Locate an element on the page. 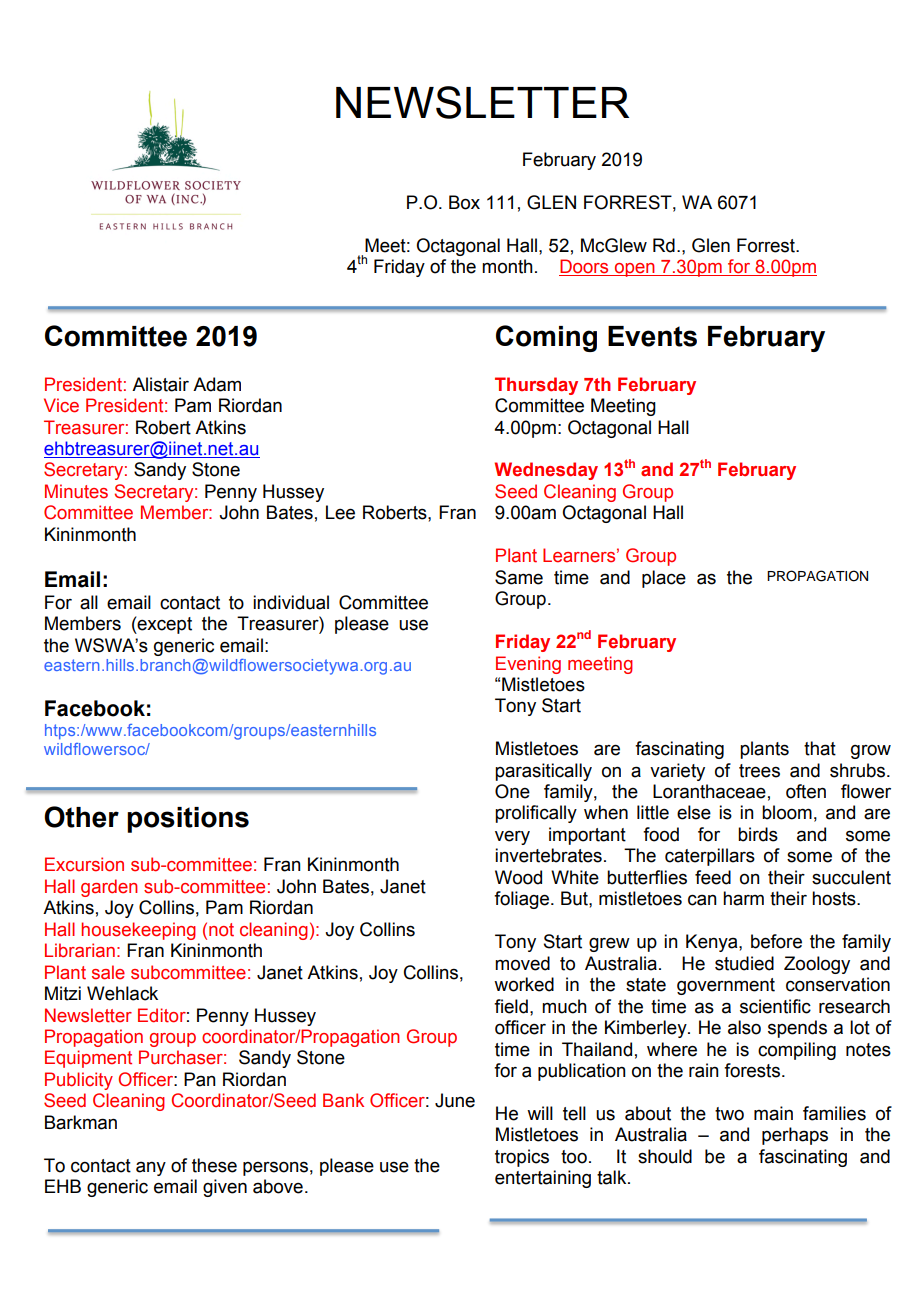  that is located at coordinates (820, 748).
